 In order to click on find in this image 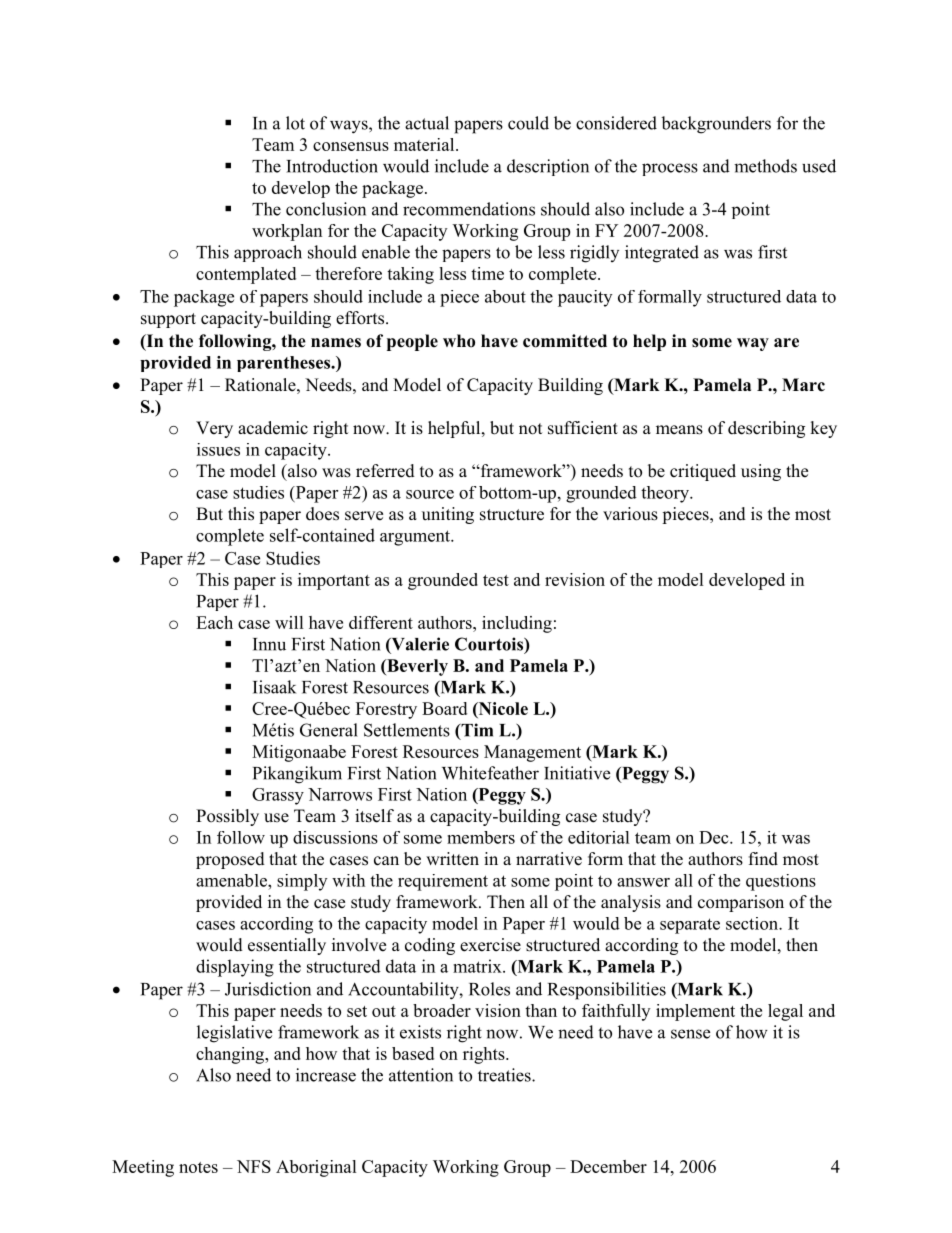, I will do `click(763, 859)`.
